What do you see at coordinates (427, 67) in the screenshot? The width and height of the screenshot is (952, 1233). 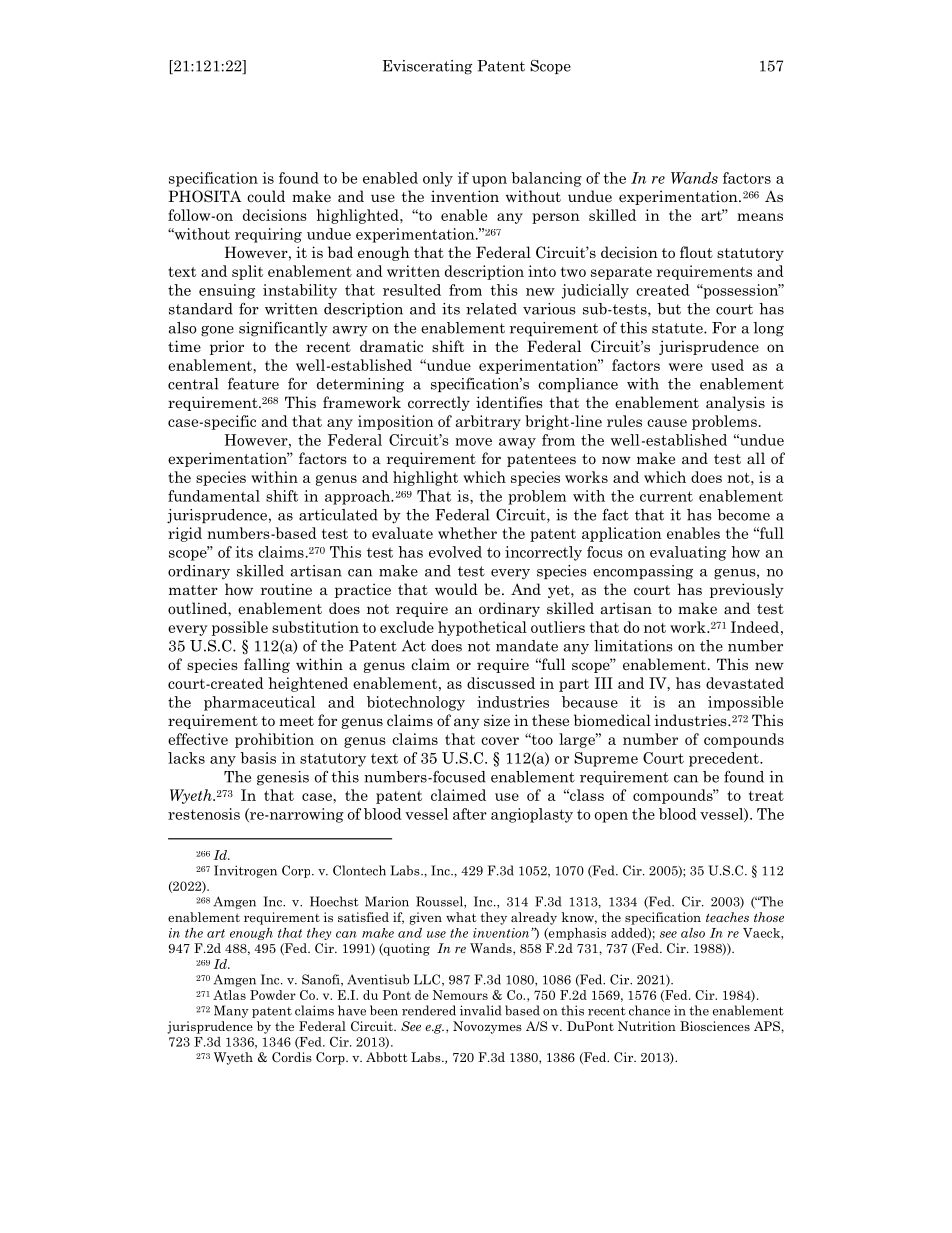 I see `Eviscerating` at bounding box center [427, 67].
